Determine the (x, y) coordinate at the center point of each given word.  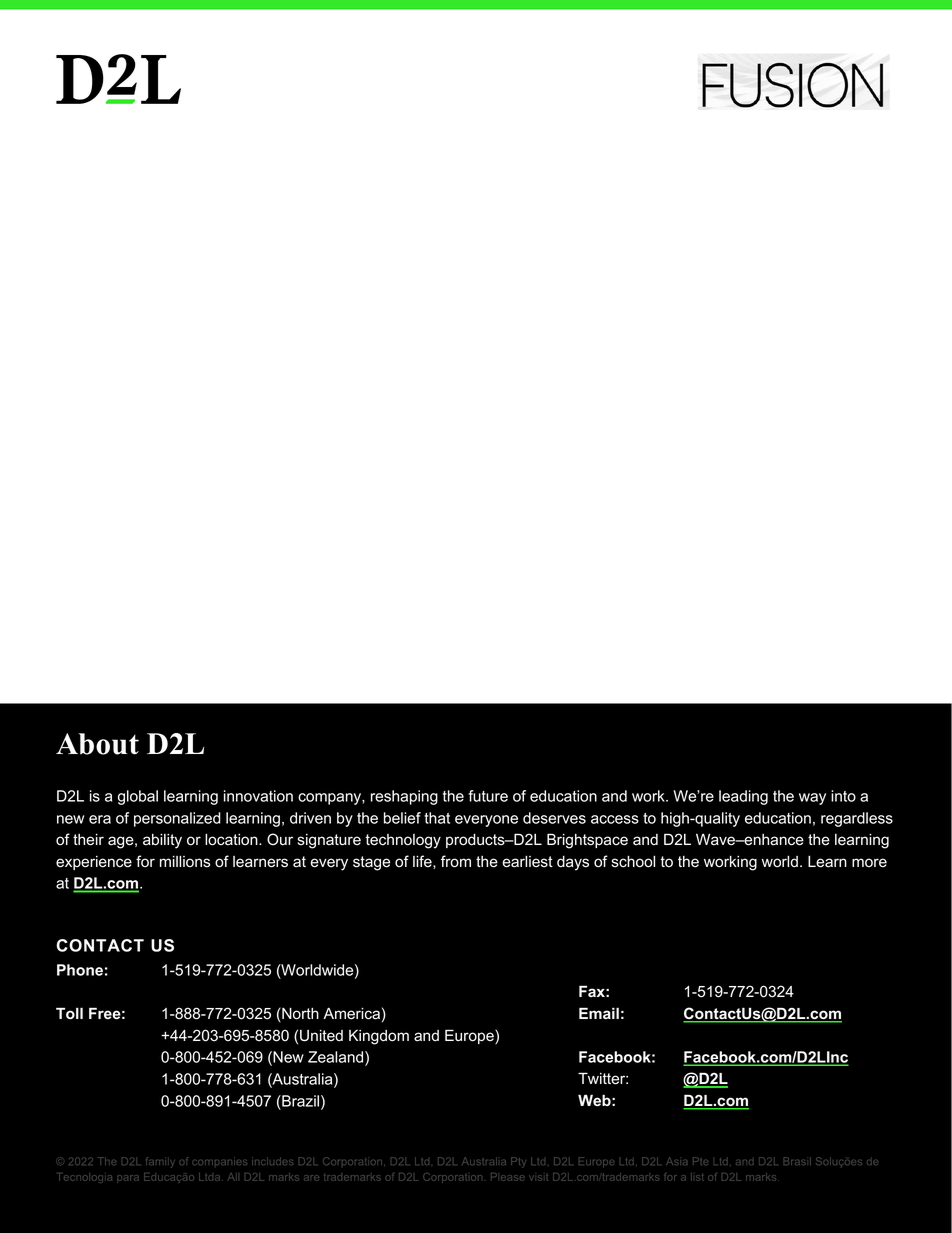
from (456, 861)
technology (403, 841)
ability (162, 841)
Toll (69, 1013)
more (869, 863)
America (351, 1013)
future (488, 796)
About (97, 744)
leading (743, 797)
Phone (80, 970)
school (633, 861)
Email (599, 1013)
